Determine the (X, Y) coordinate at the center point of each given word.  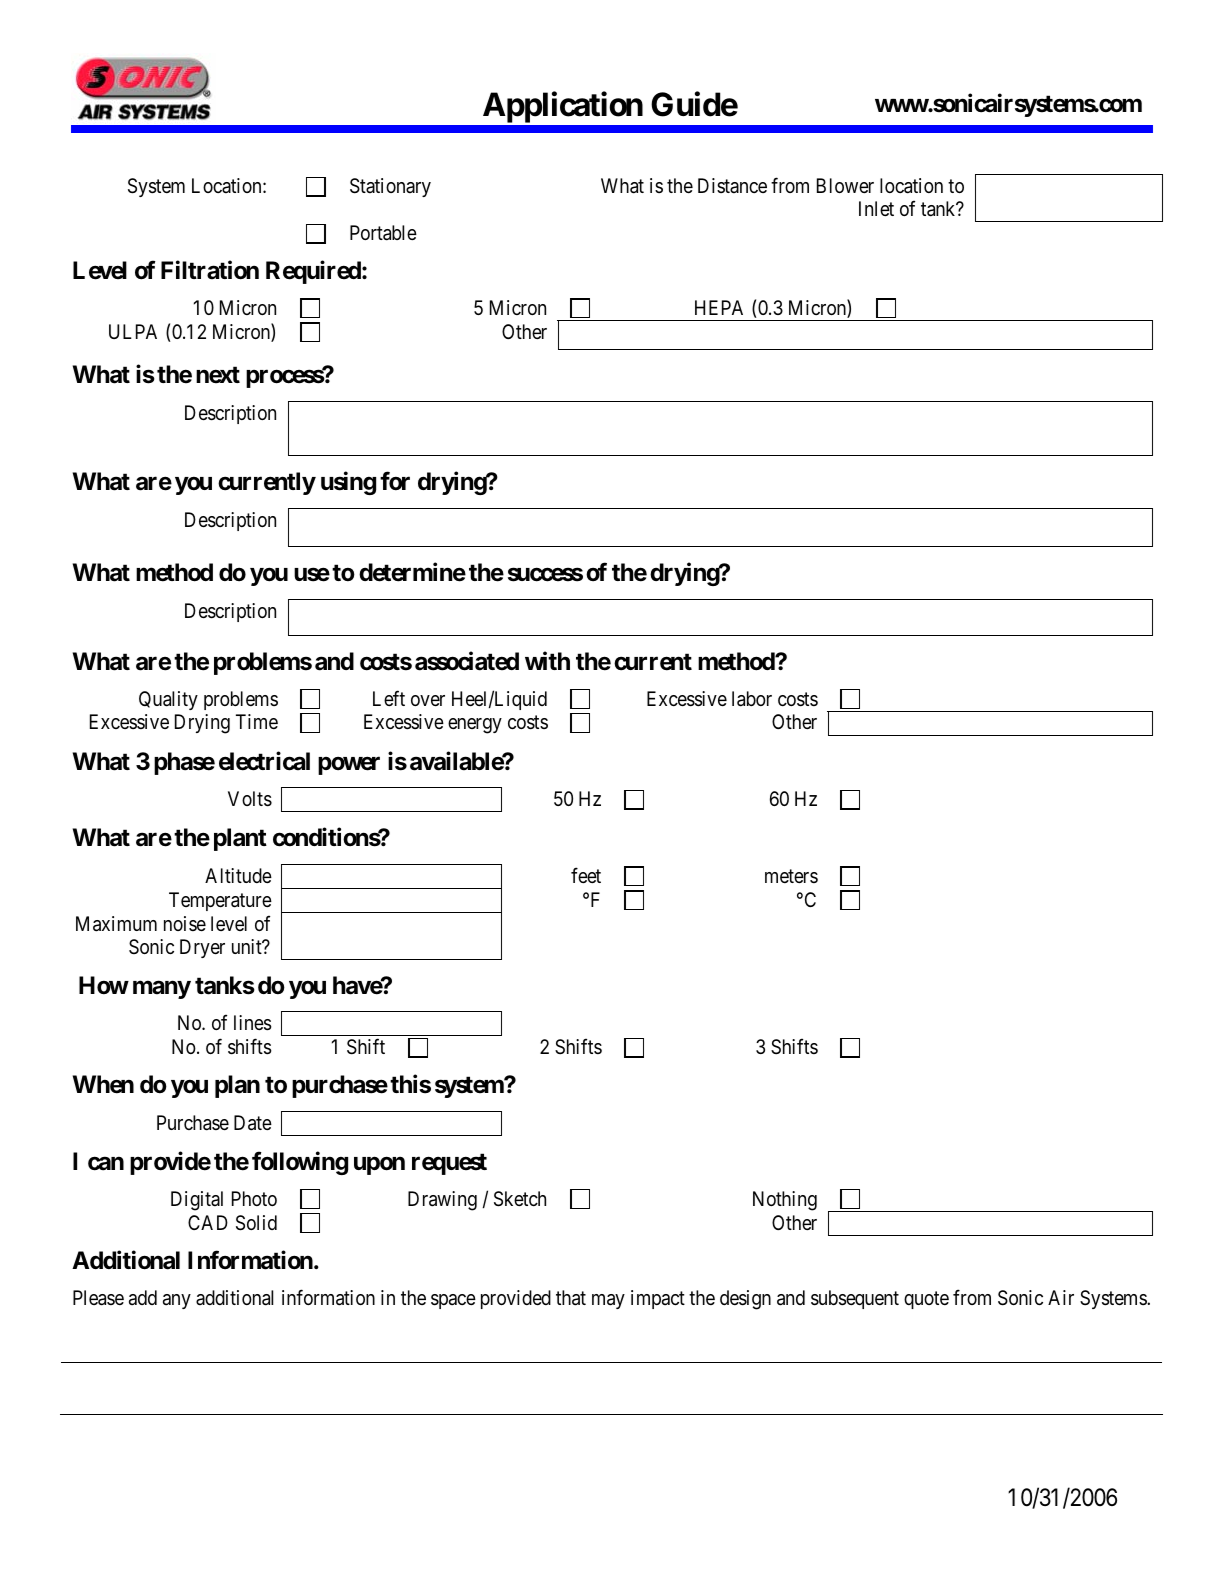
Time (257, 721)
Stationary (390, 187)
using (348, 483)
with (547, 660)
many (162, 989)
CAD (208, 1222)
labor (752, 699)
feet (586, 875)
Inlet (876, 208)
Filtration (210, 270)
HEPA (719, 307)
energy (475, 726)
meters (791, 876)
